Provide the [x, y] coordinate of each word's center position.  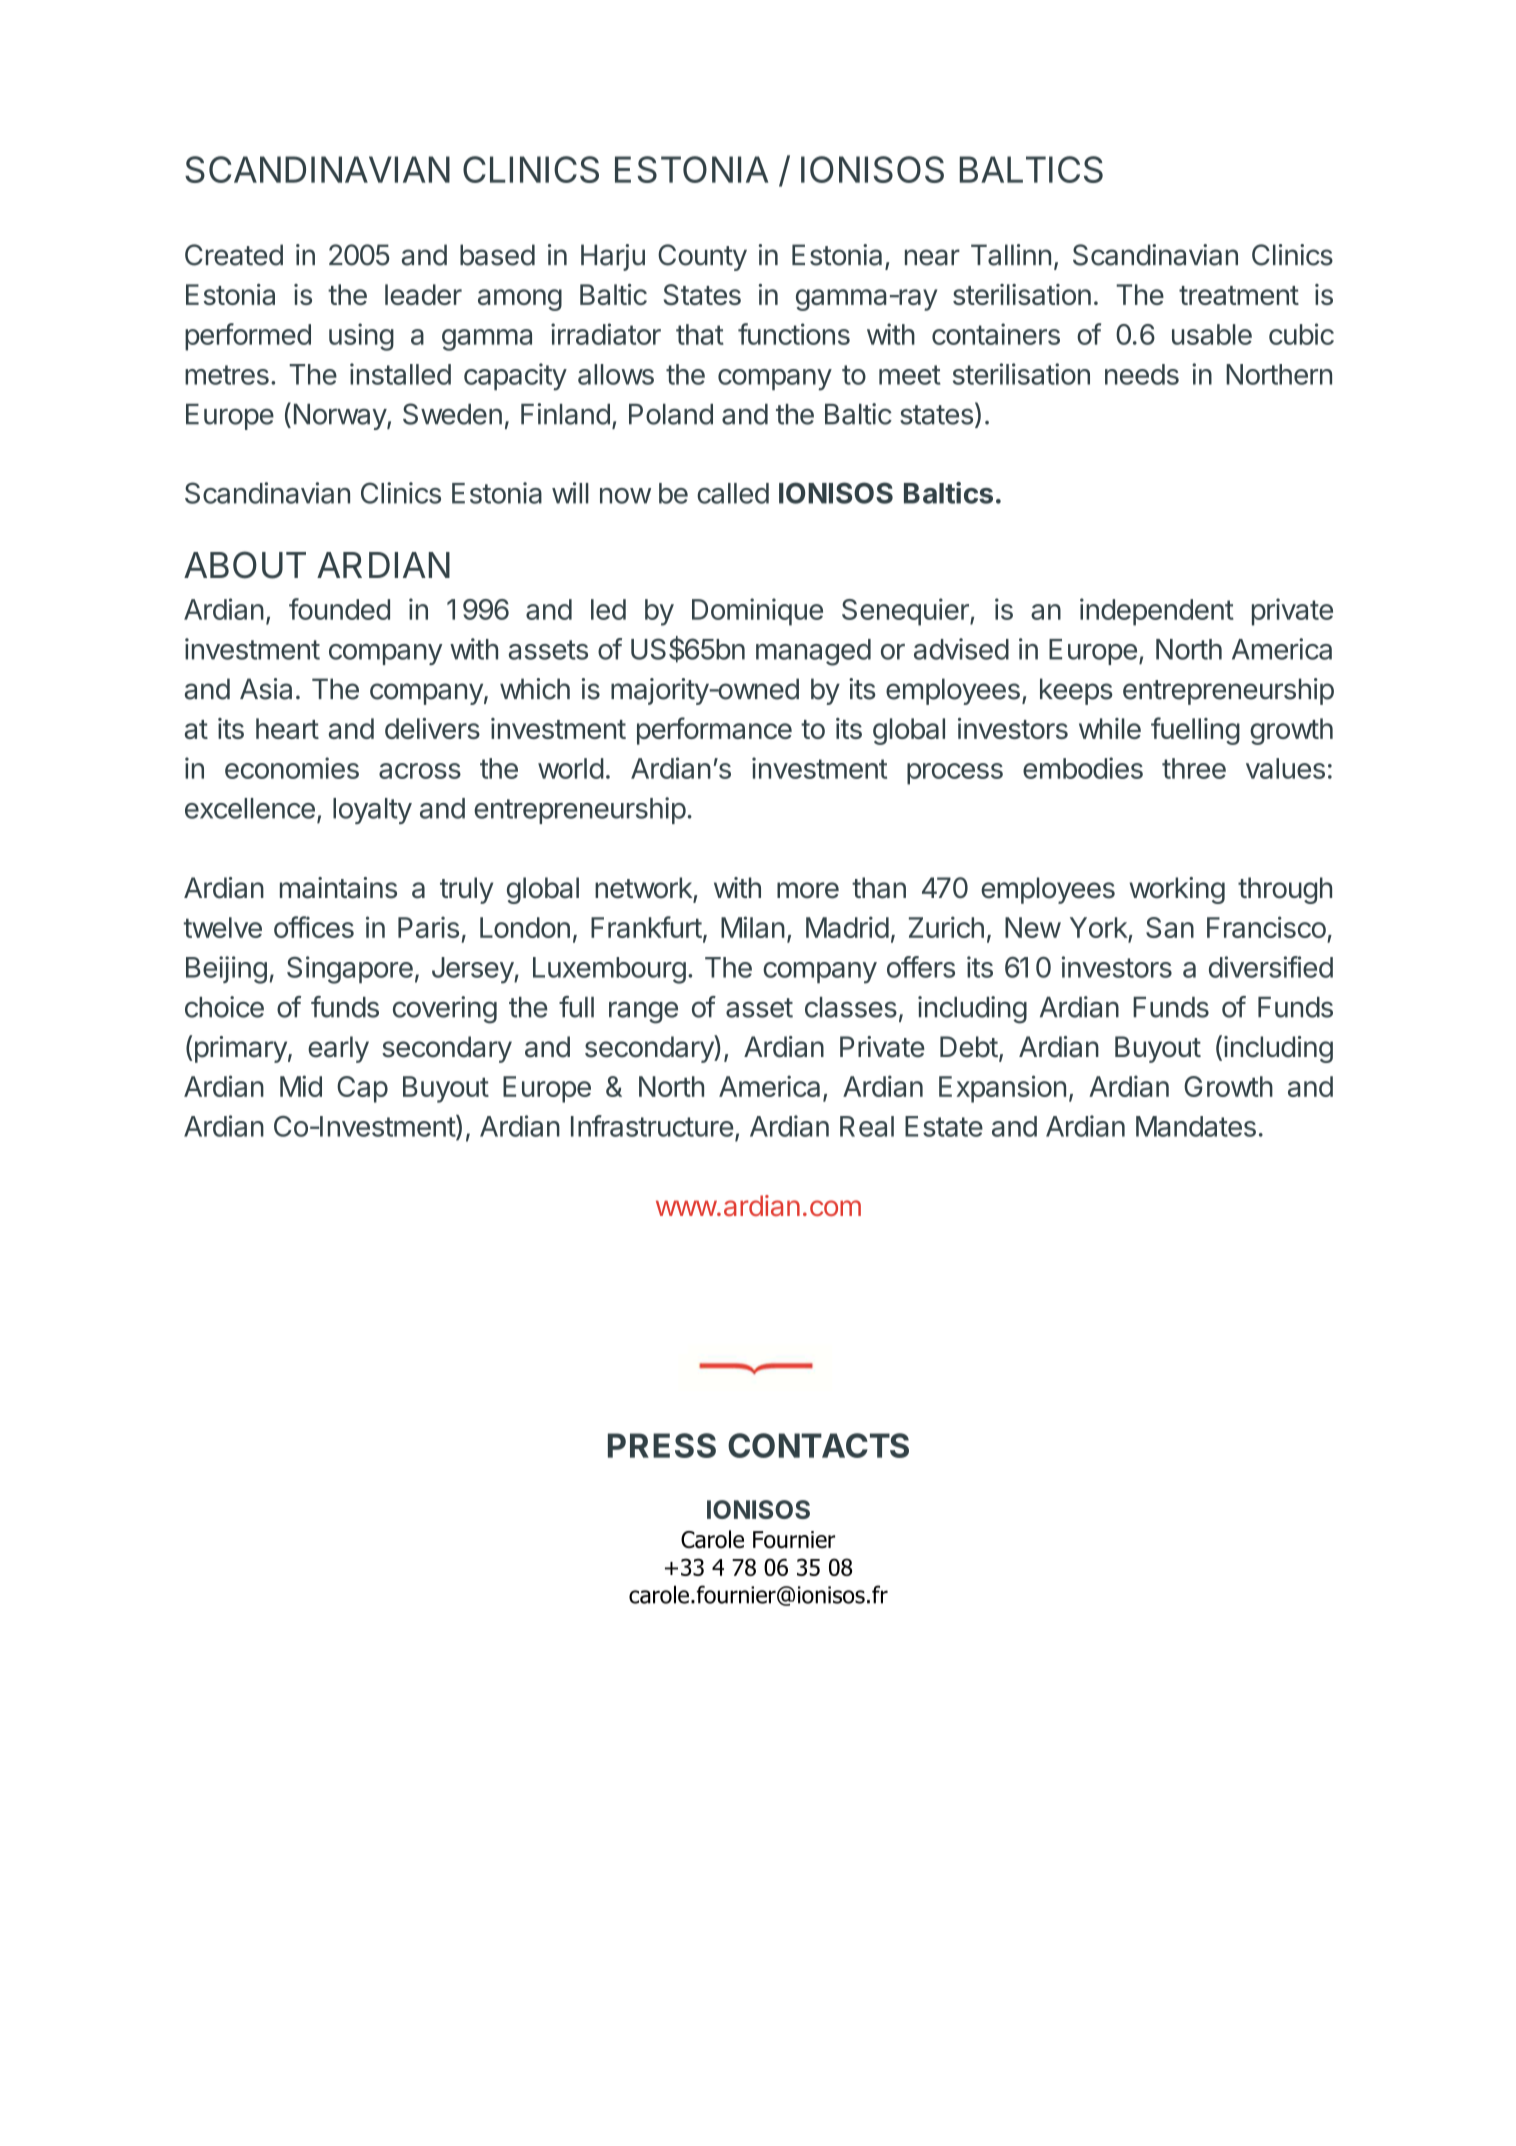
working [1177, 890]
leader [423, 294]
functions [794, 334]
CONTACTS [818, 1445]
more [808, 890]
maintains [338, 888]
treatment [1239, 295]
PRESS [662, 1445]
